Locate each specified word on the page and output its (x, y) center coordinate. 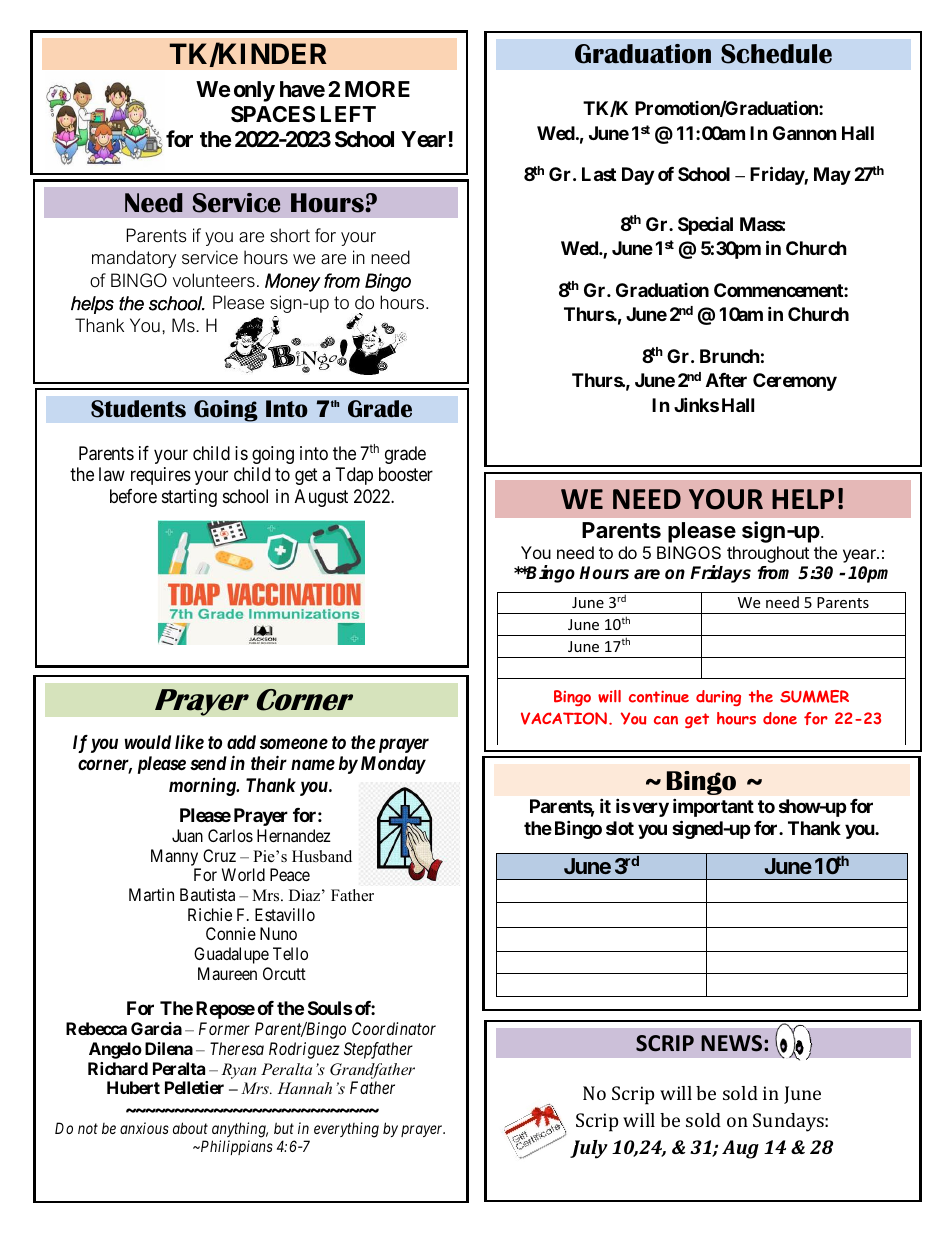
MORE (377, 89)
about (190, 1128)
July (589, 1149)
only (254, 91)
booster (406, 474)
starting (189, 498)
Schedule (776, 54)
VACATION (564, 718)
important (713, 807)
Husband (322, 856)
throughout (768, 554)
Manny (174, 857)
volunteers (214, 280)
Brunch (730, 356)
